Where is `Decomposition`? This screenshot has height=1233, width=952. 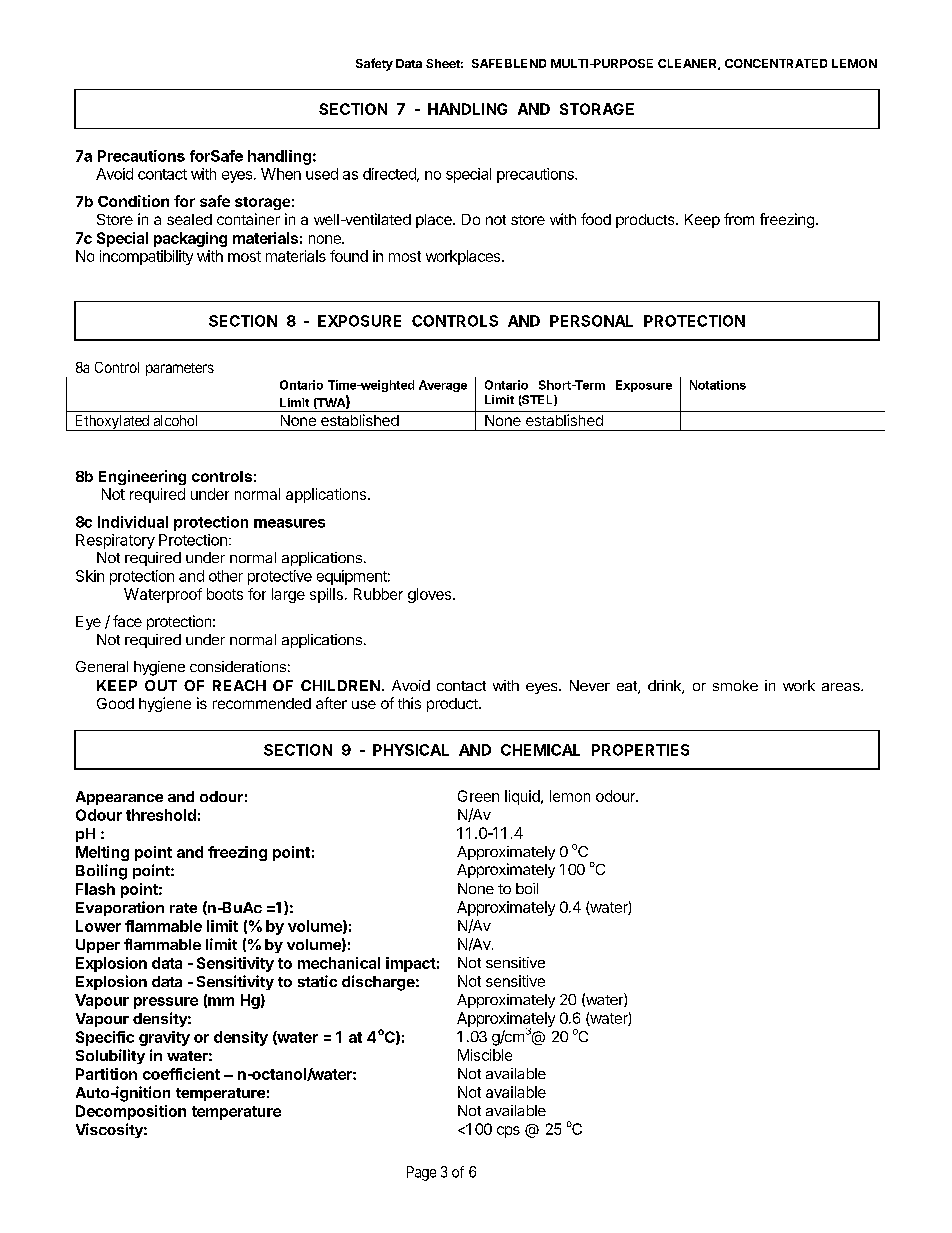
Decomposition is located at coordinates (131, 1112).
